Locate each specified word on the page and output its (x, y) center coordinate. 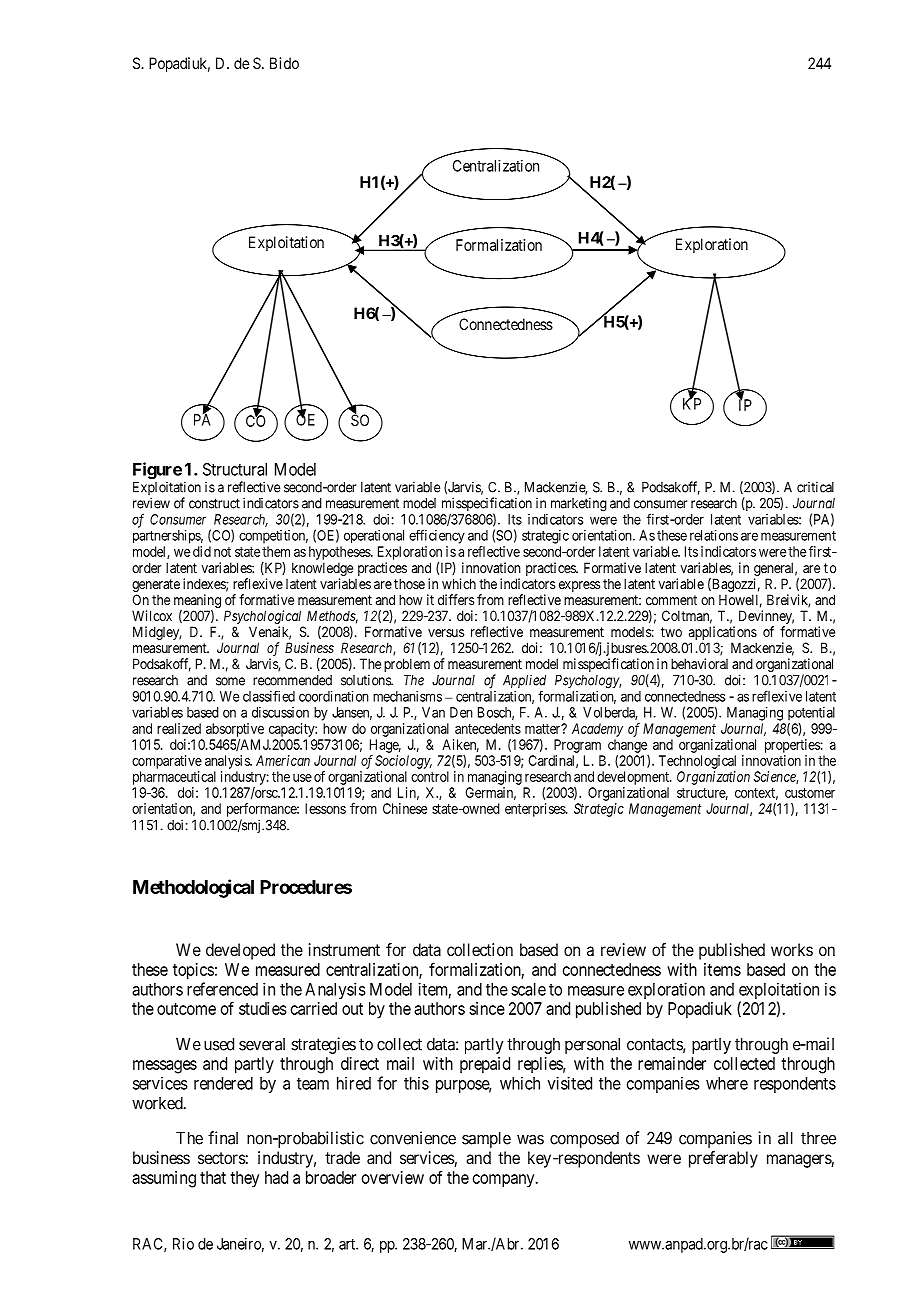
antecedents (488, 728)
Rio (183, 1244)
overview (393, 1177)
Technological (697, 762)
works (792, 949)
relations (714, 535)
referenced (222, 989)
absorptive (235, 730)
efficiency (437, 536)
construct (214, 503)
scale (528, 989)
